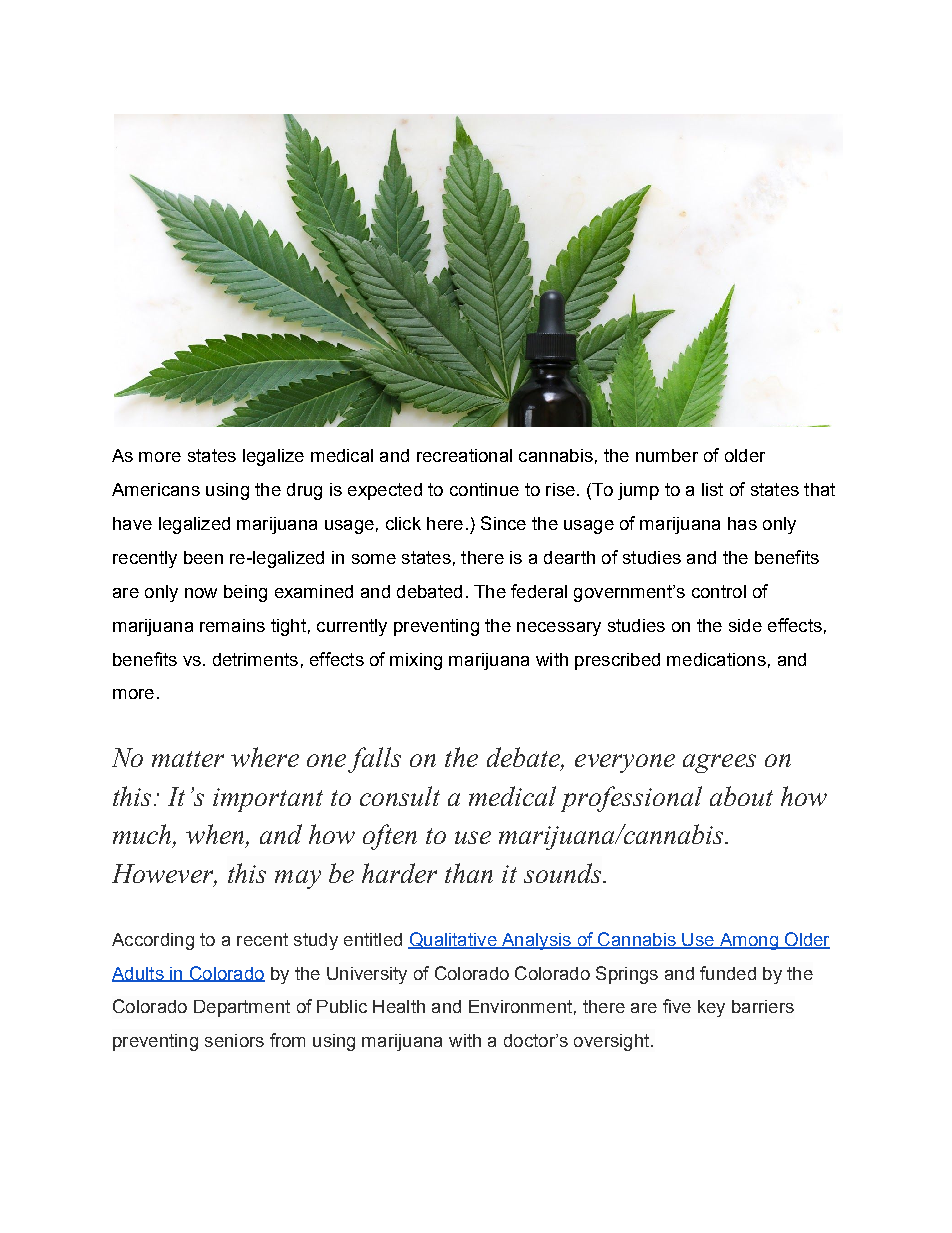  I want to click on matter, so click(188, 759).
